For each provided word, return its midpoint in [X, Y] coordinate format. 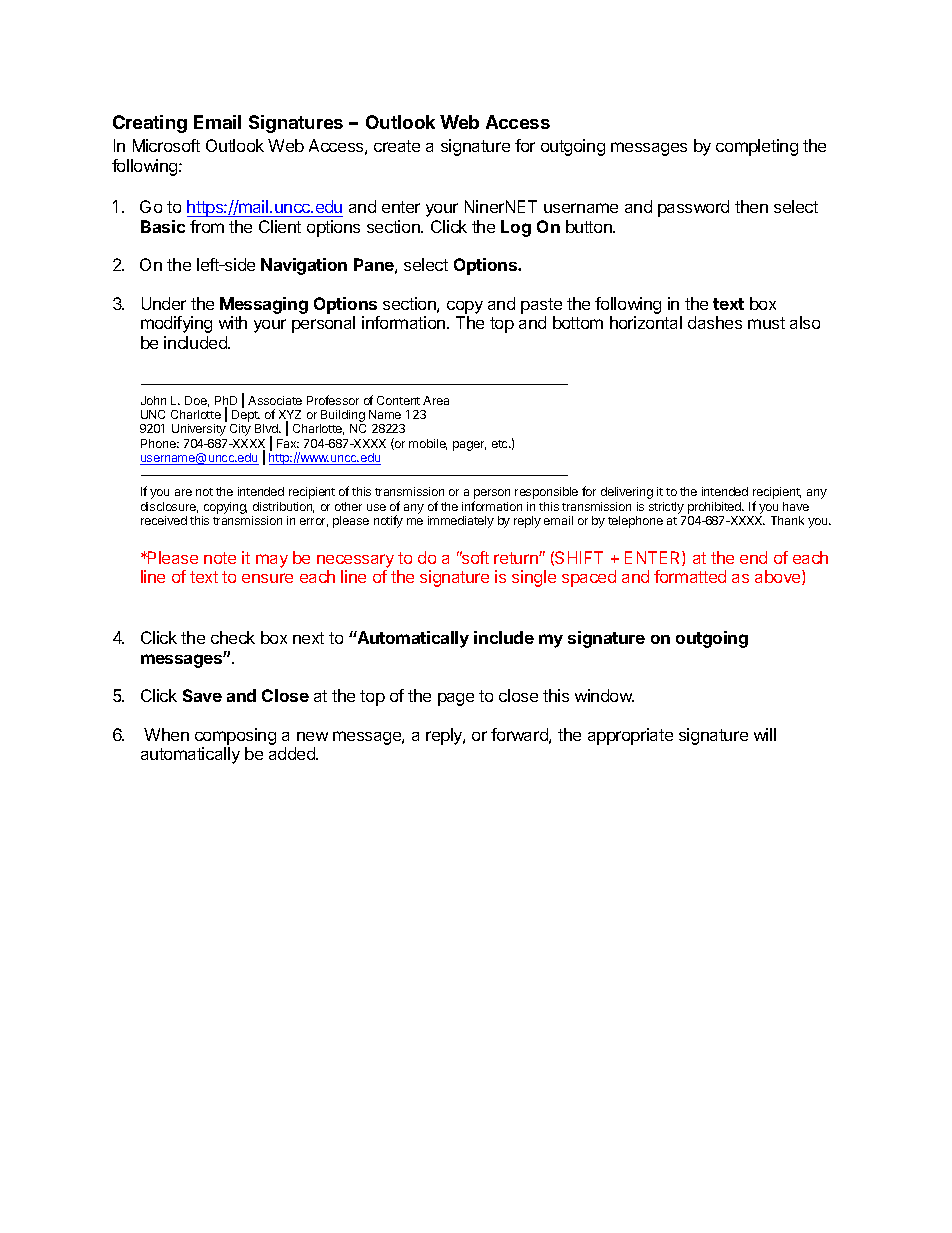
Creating [150, 124]
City [240, 430]
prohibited [715, 508]
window [604, 695]
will [765, 734]
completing [757, 147]
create [397, 146]
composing [235, 738]
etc [501, 444]
